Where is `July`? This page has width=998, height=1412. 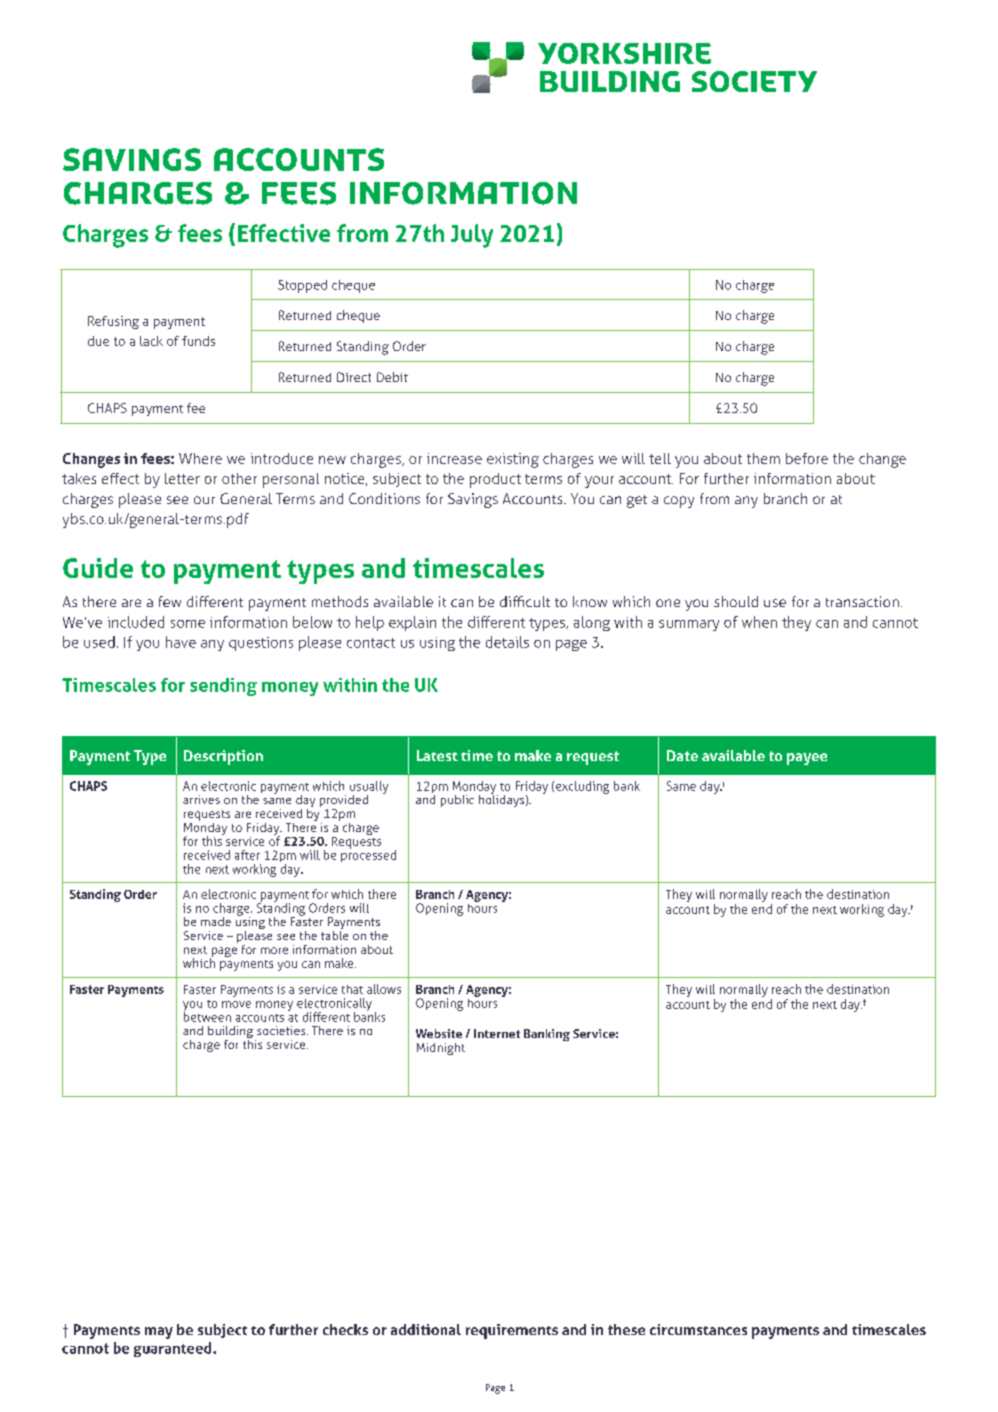
July is located at coordinates (472, 236).
